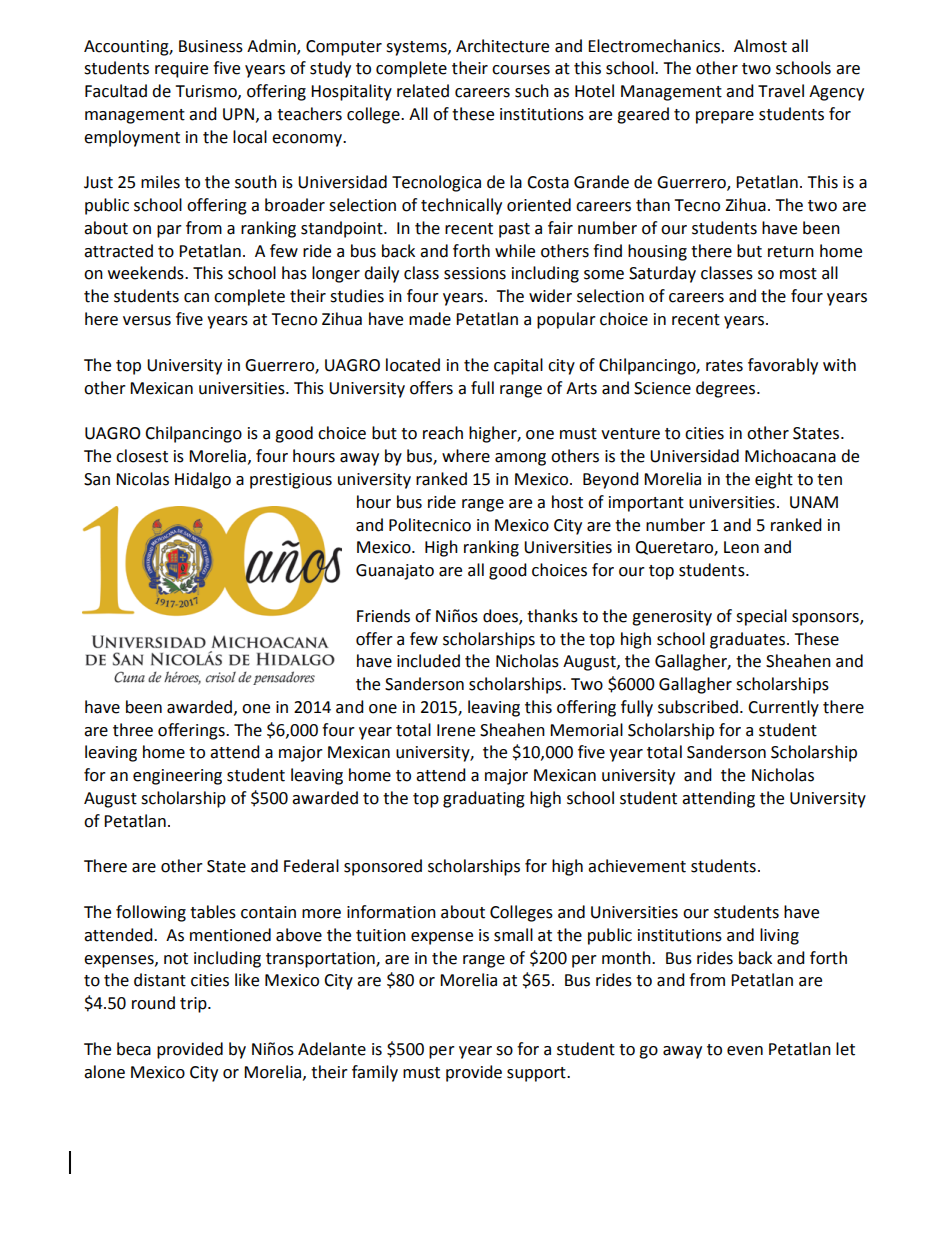  Describe the element at coordinates (741, 547) in the image. I see `Leon` at that location.
